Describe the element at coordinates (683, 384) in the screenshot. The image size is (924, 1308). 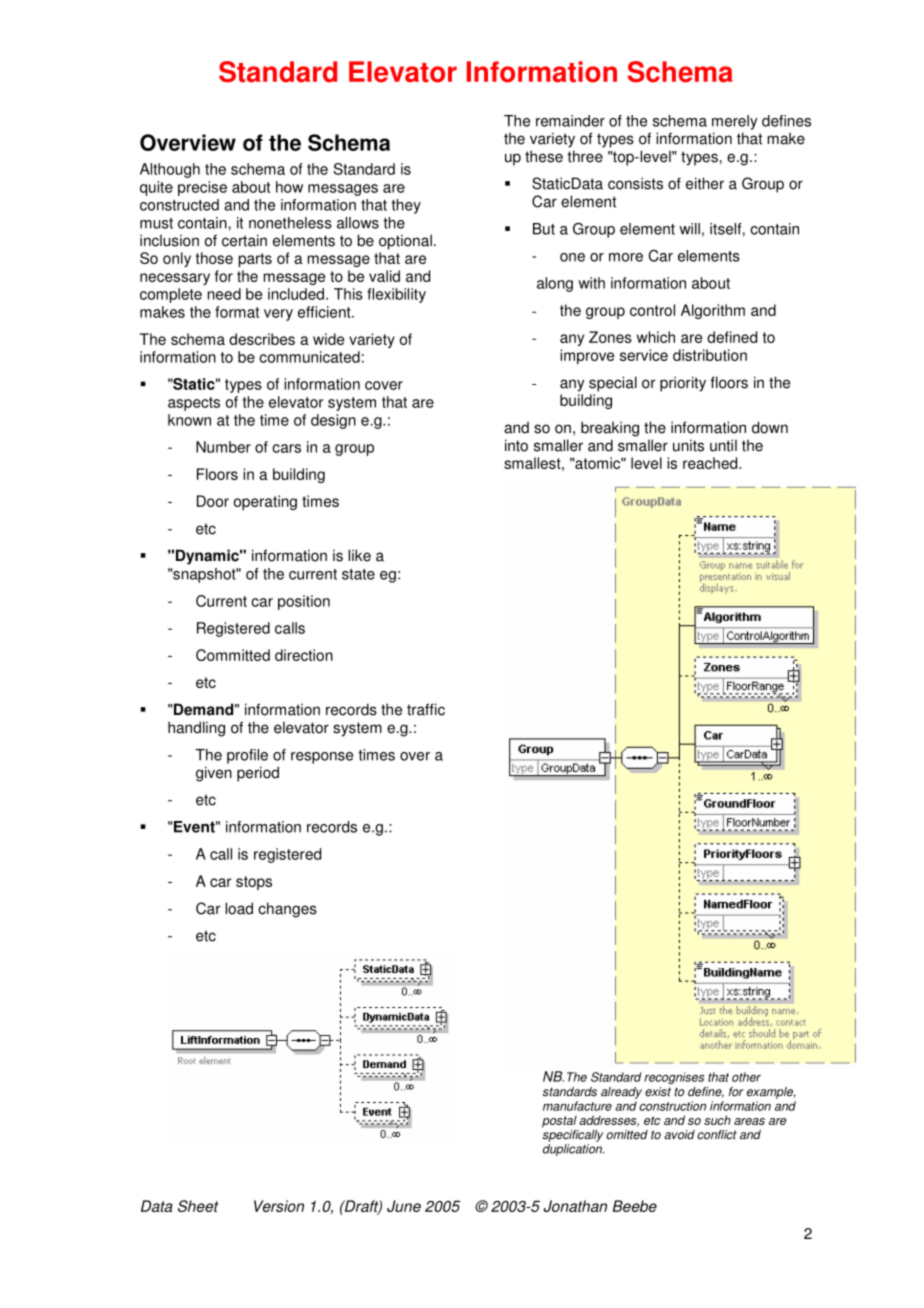
I see `priority` at that location.
